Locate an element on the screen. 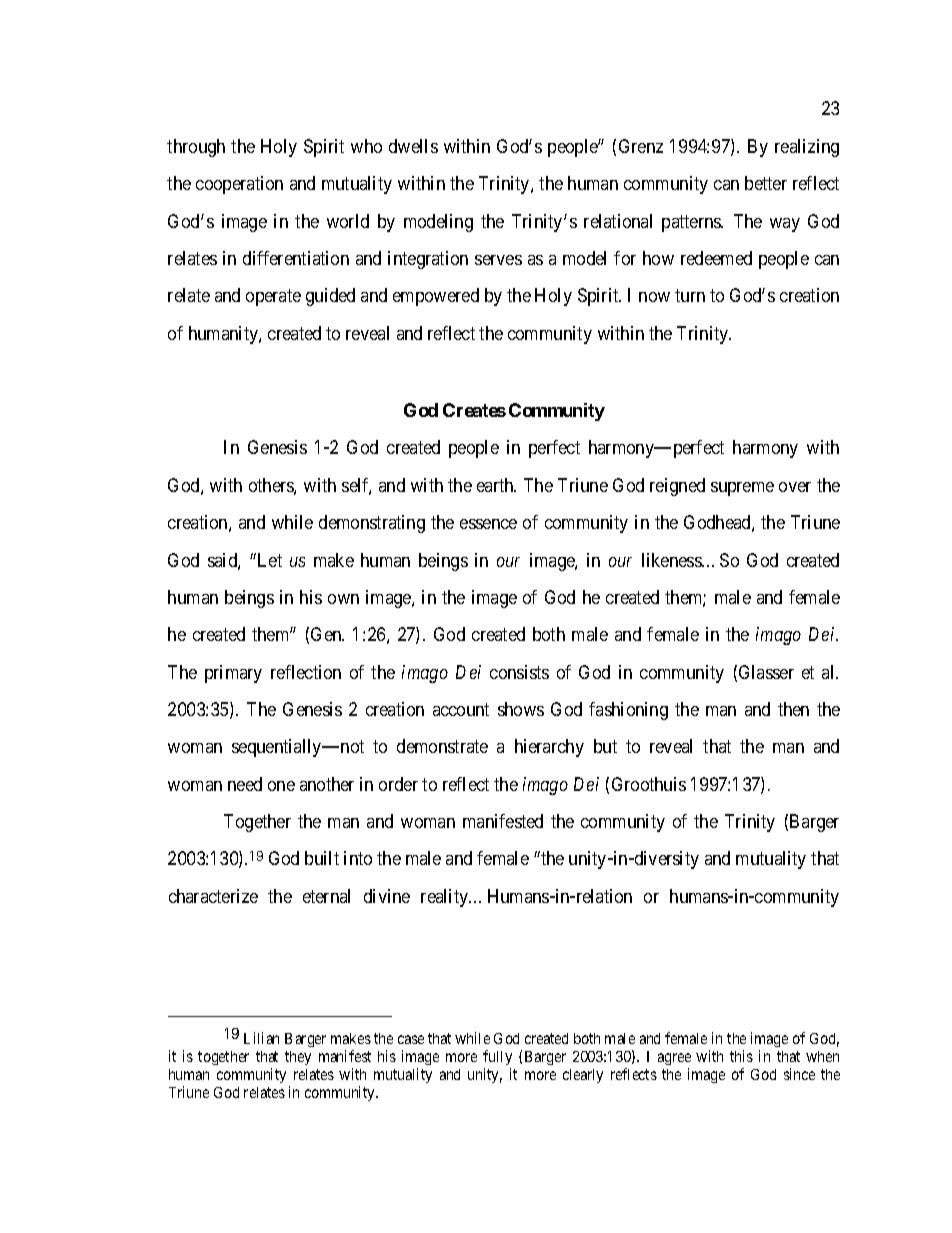  dwells is located at coordinates (413, 146).
